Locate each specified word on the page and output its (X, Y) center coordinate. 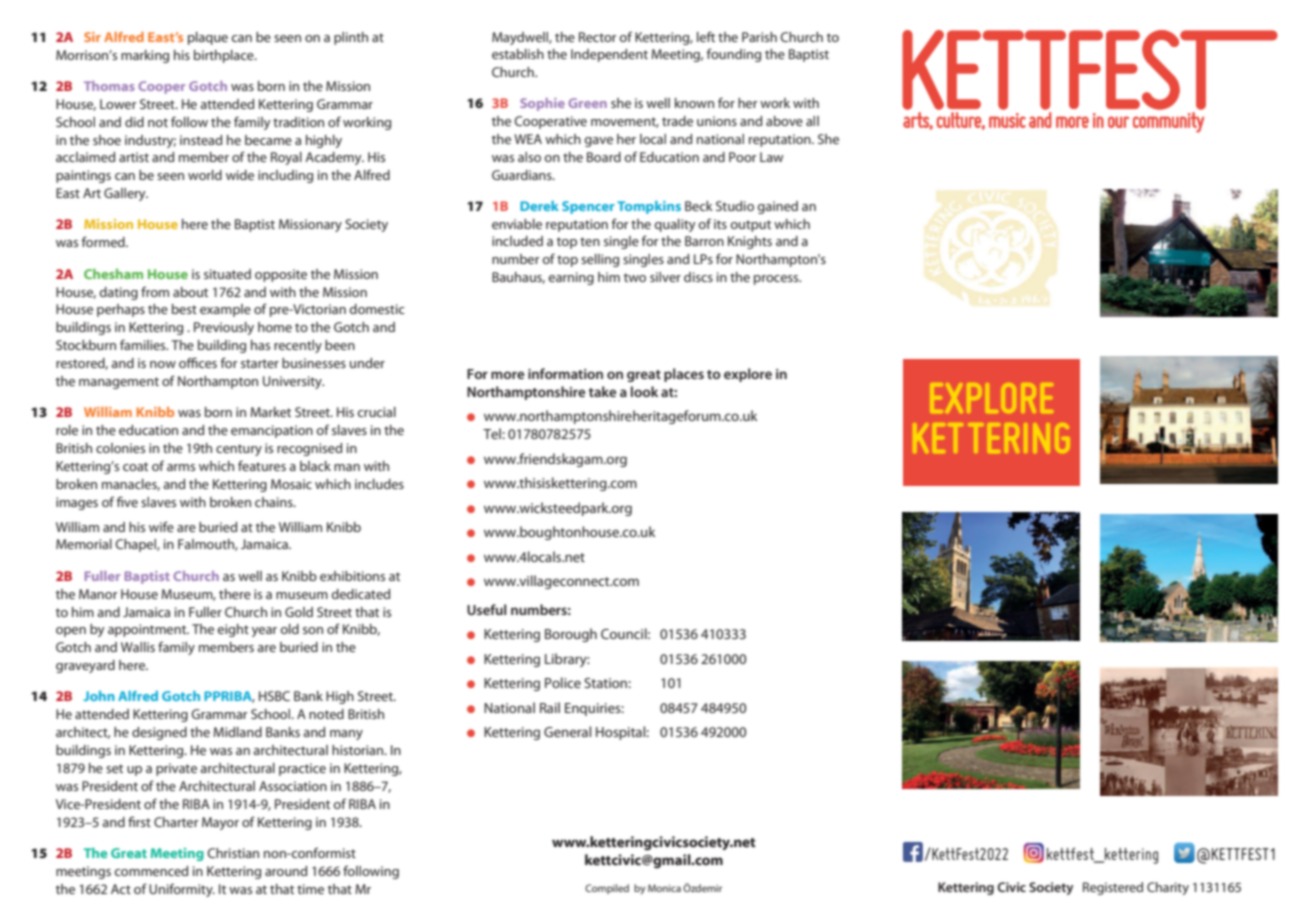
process (777, 280)
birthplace (225, 56)
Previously (224, 328)
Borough (571, 635)
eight (233, 630)
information (565, 373)
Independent (609, 55)
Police (563, 682)
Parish (759, 37)
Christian (233, 853)
